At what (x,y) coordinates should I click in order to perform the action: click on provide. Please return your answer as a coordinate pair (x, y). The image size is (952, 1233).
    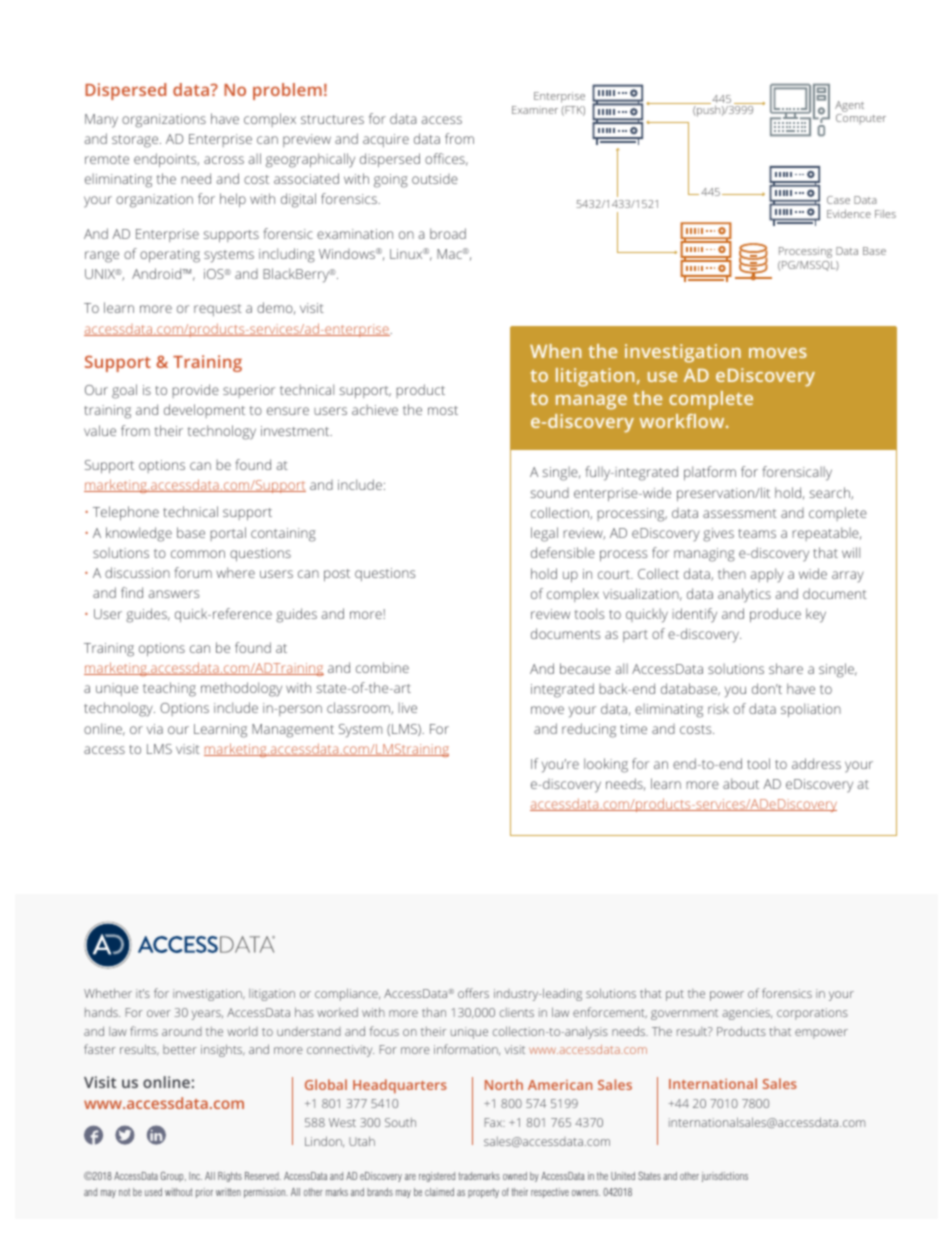
    Looking at the image, I should click on (196, 391).
